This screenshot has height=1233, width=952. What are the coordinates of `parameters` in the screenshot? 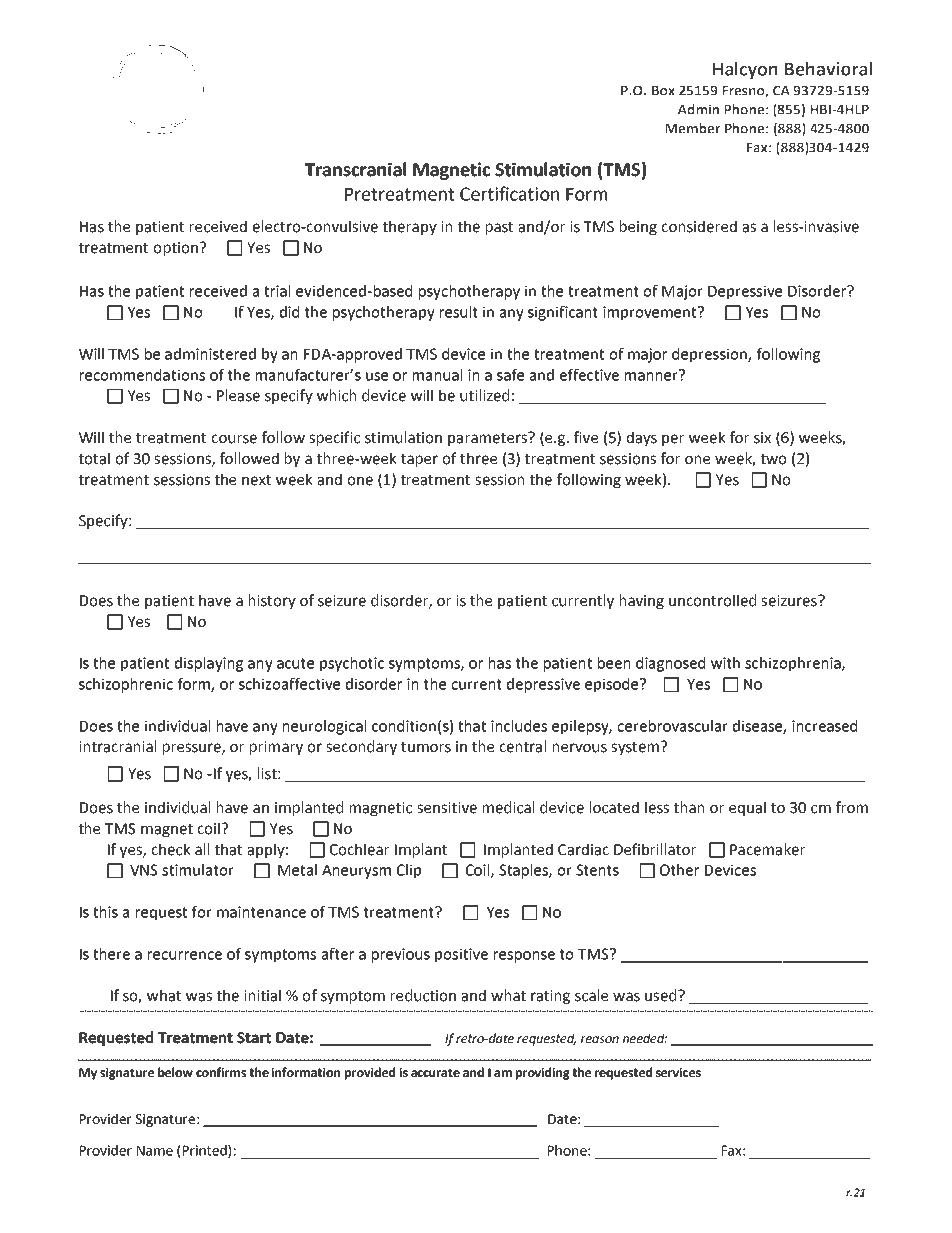 It's located at (488, 439).
